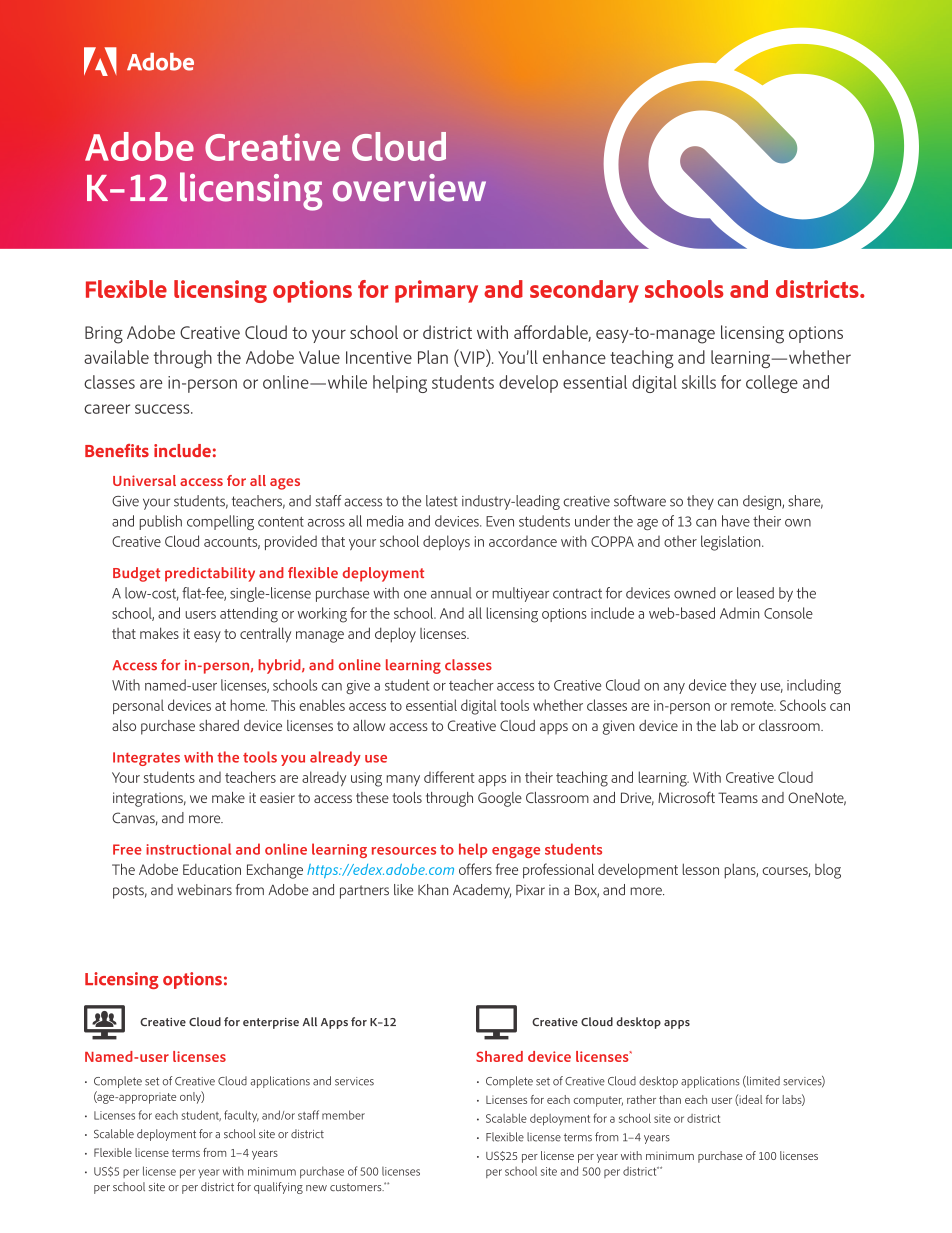 This image has height=1233, width=952. What do you see at coordinates (104, 335) in the image?
I see `Bring` at bounding box center [104, 335].
